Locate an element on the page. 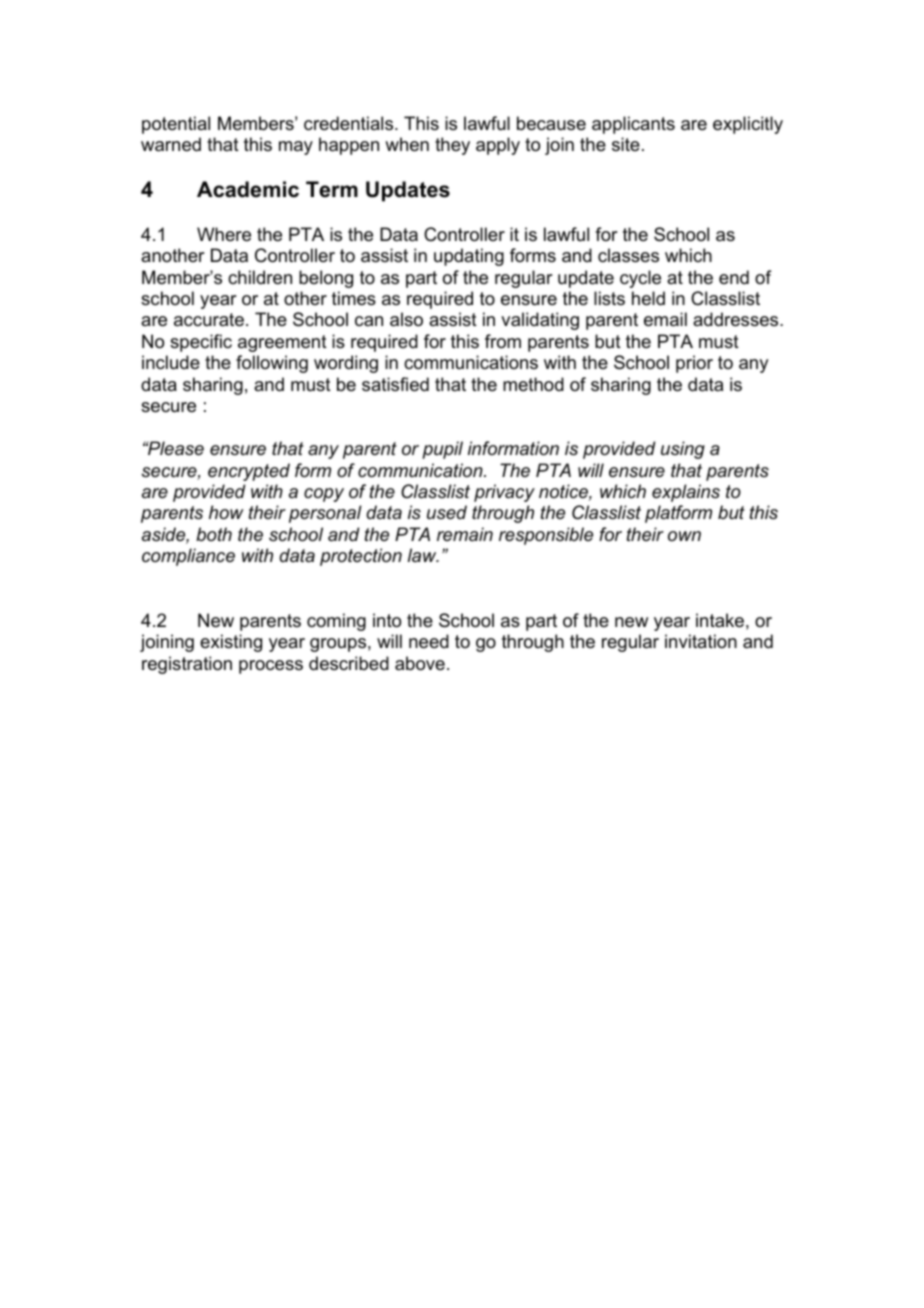  need is located at coordinates (429, 641).
